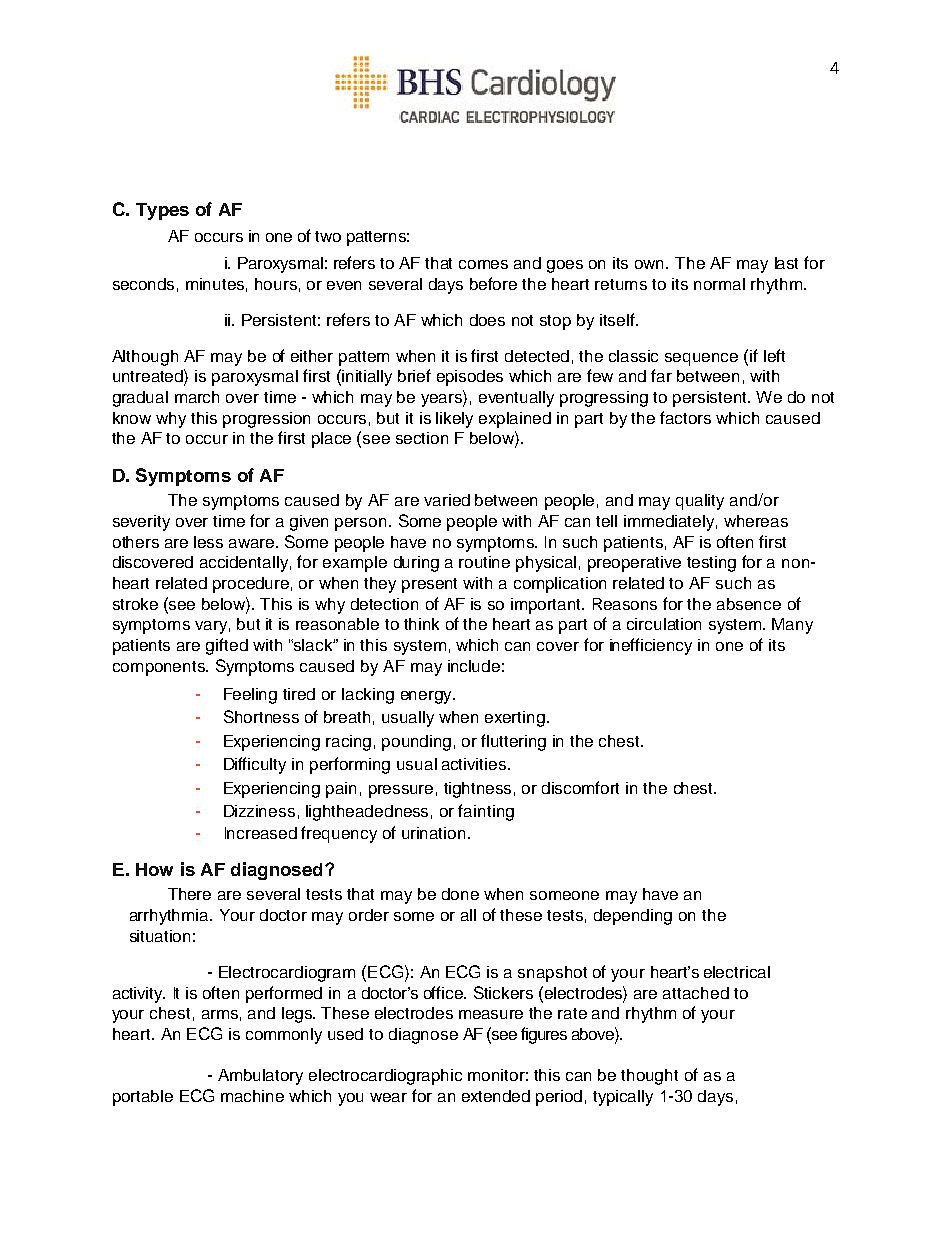  Describe the element at coordinates (162, 211) in the image. I see `Types` at that location.
